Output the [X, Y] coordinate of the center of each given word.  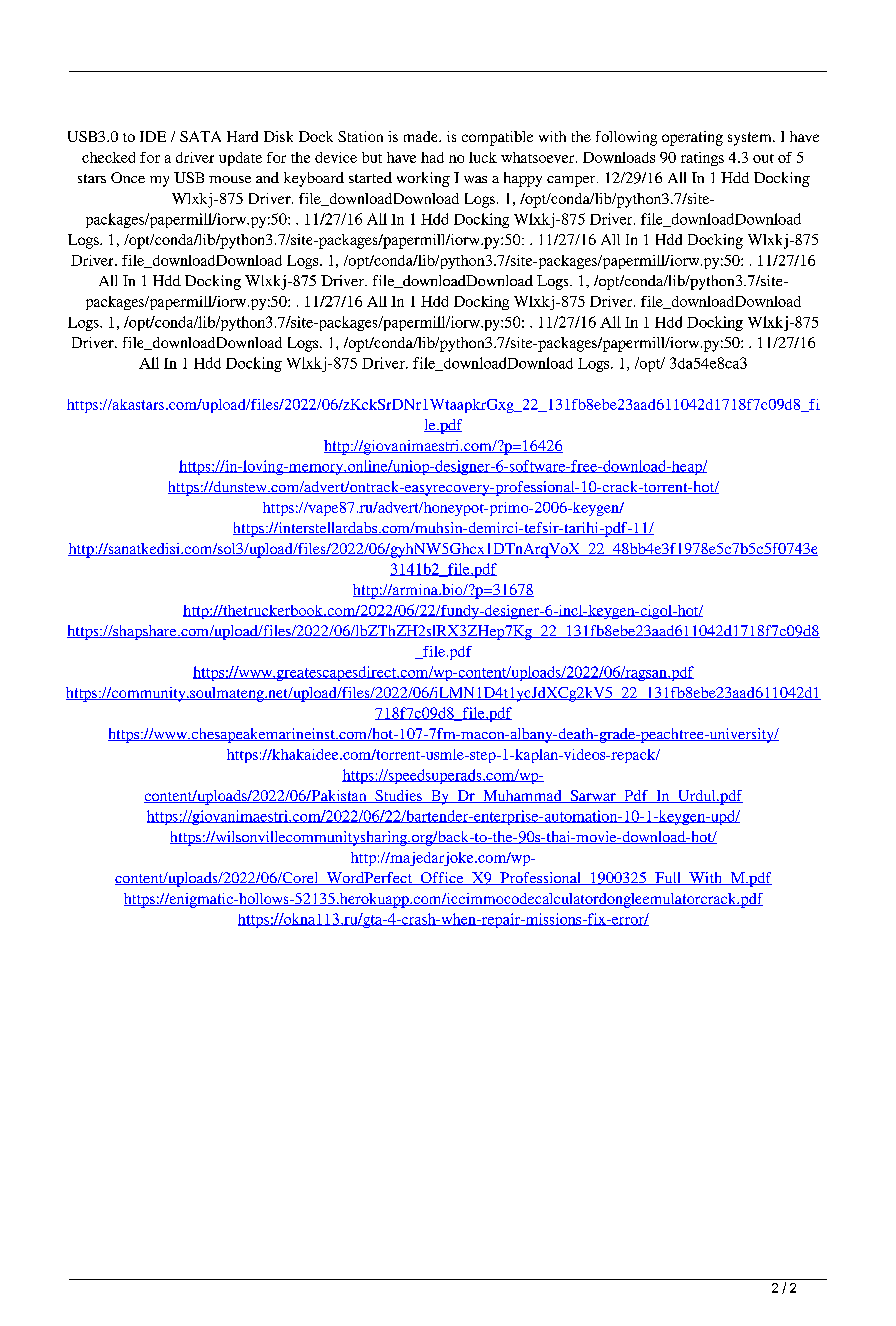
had [432, 157]
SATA [200, 136]
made [422, 136]
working [423, 179]
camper [572, 181]
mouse [230, 179]
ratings [702, 159]
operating [692, 138]
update [240, 159]
